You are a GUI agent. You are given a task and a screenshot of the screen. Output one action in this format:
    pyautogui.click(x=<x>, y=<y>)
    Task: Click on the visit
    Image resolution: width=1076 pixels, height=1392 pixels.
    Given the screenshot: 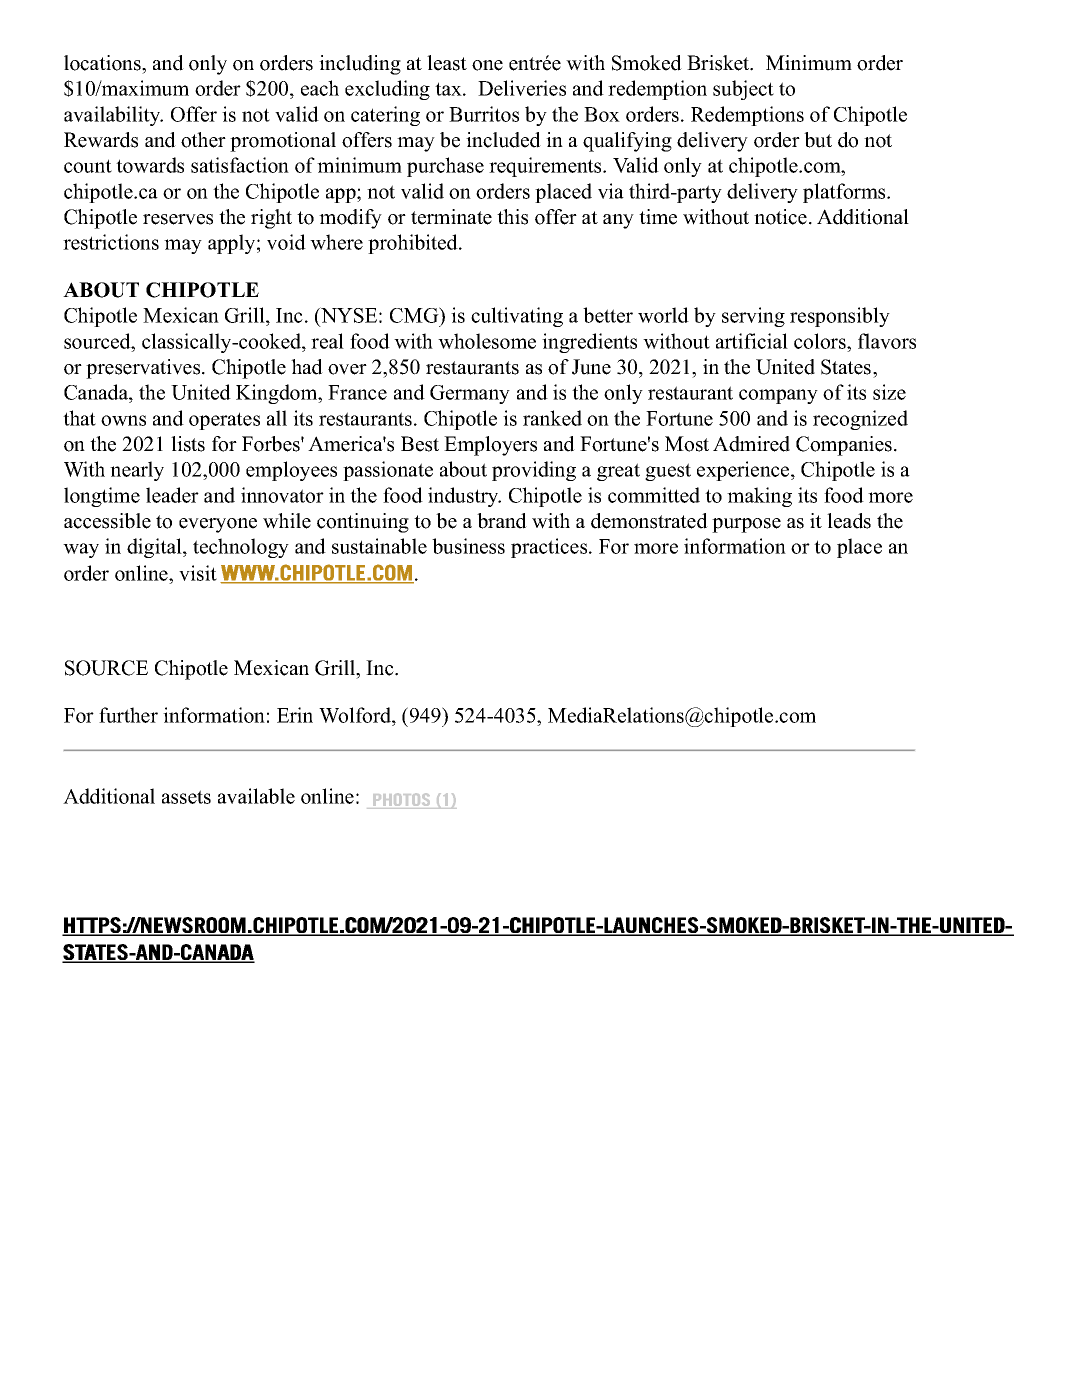 What is the action you would take?
    pyautogui.click(x=198, y=573)
